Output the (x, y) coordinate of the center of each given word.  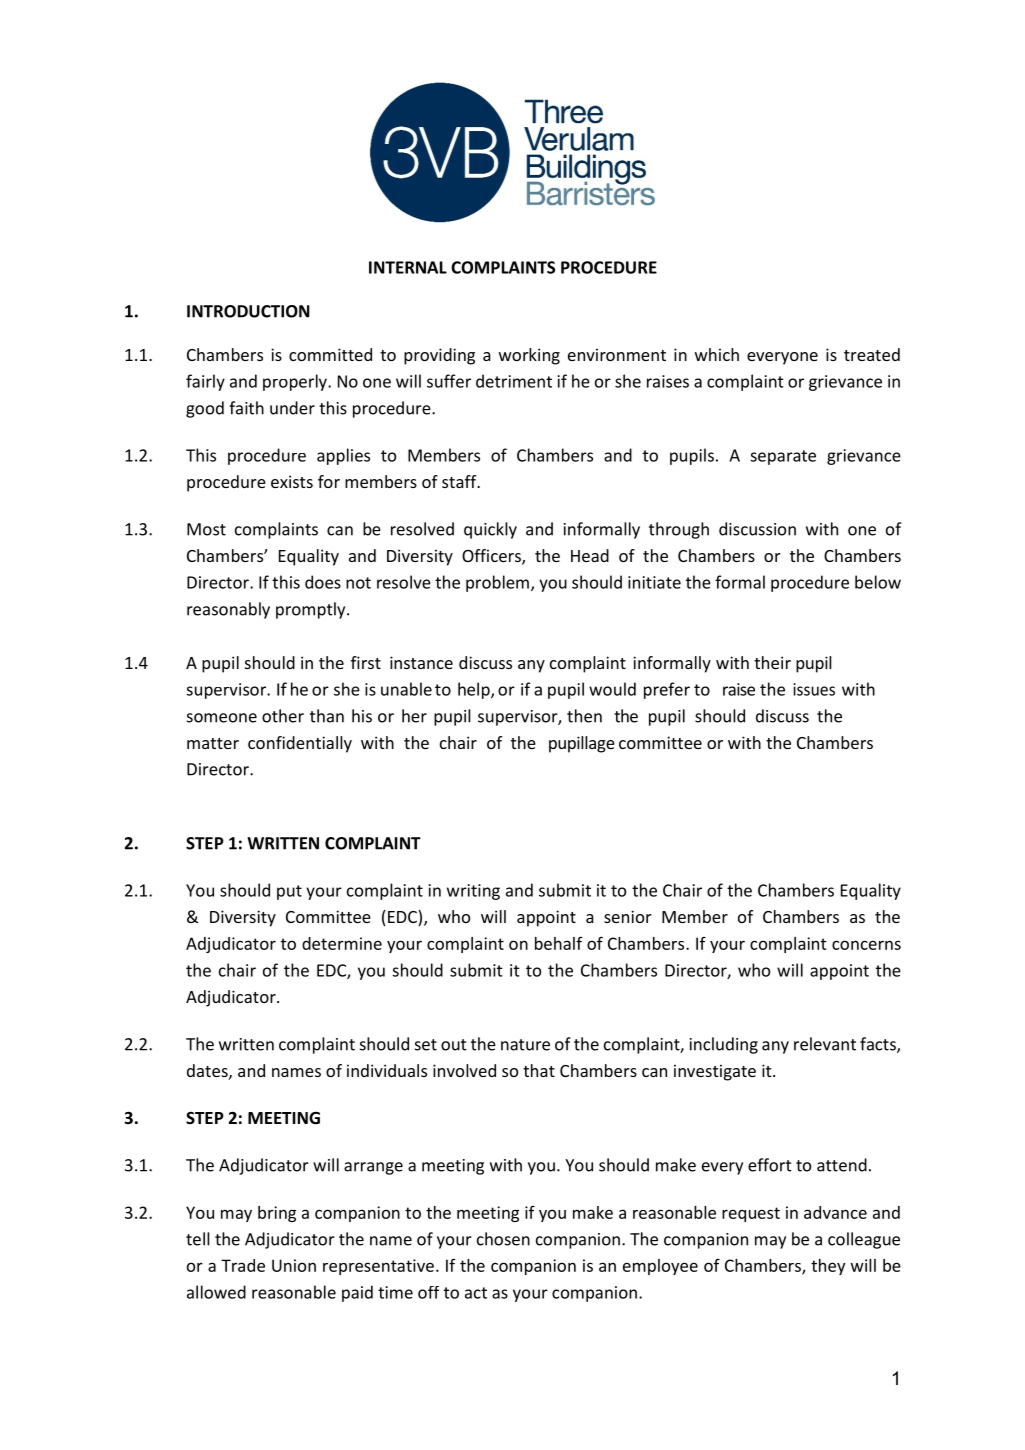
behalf (559, 943)
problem (497, 583)
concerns (866, 945)
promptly (312, 610)
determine (342, 943)
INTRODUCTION (248, 311)
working (529, 356)
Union (294, 1265)
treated (872, 354)
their (772, 662)
